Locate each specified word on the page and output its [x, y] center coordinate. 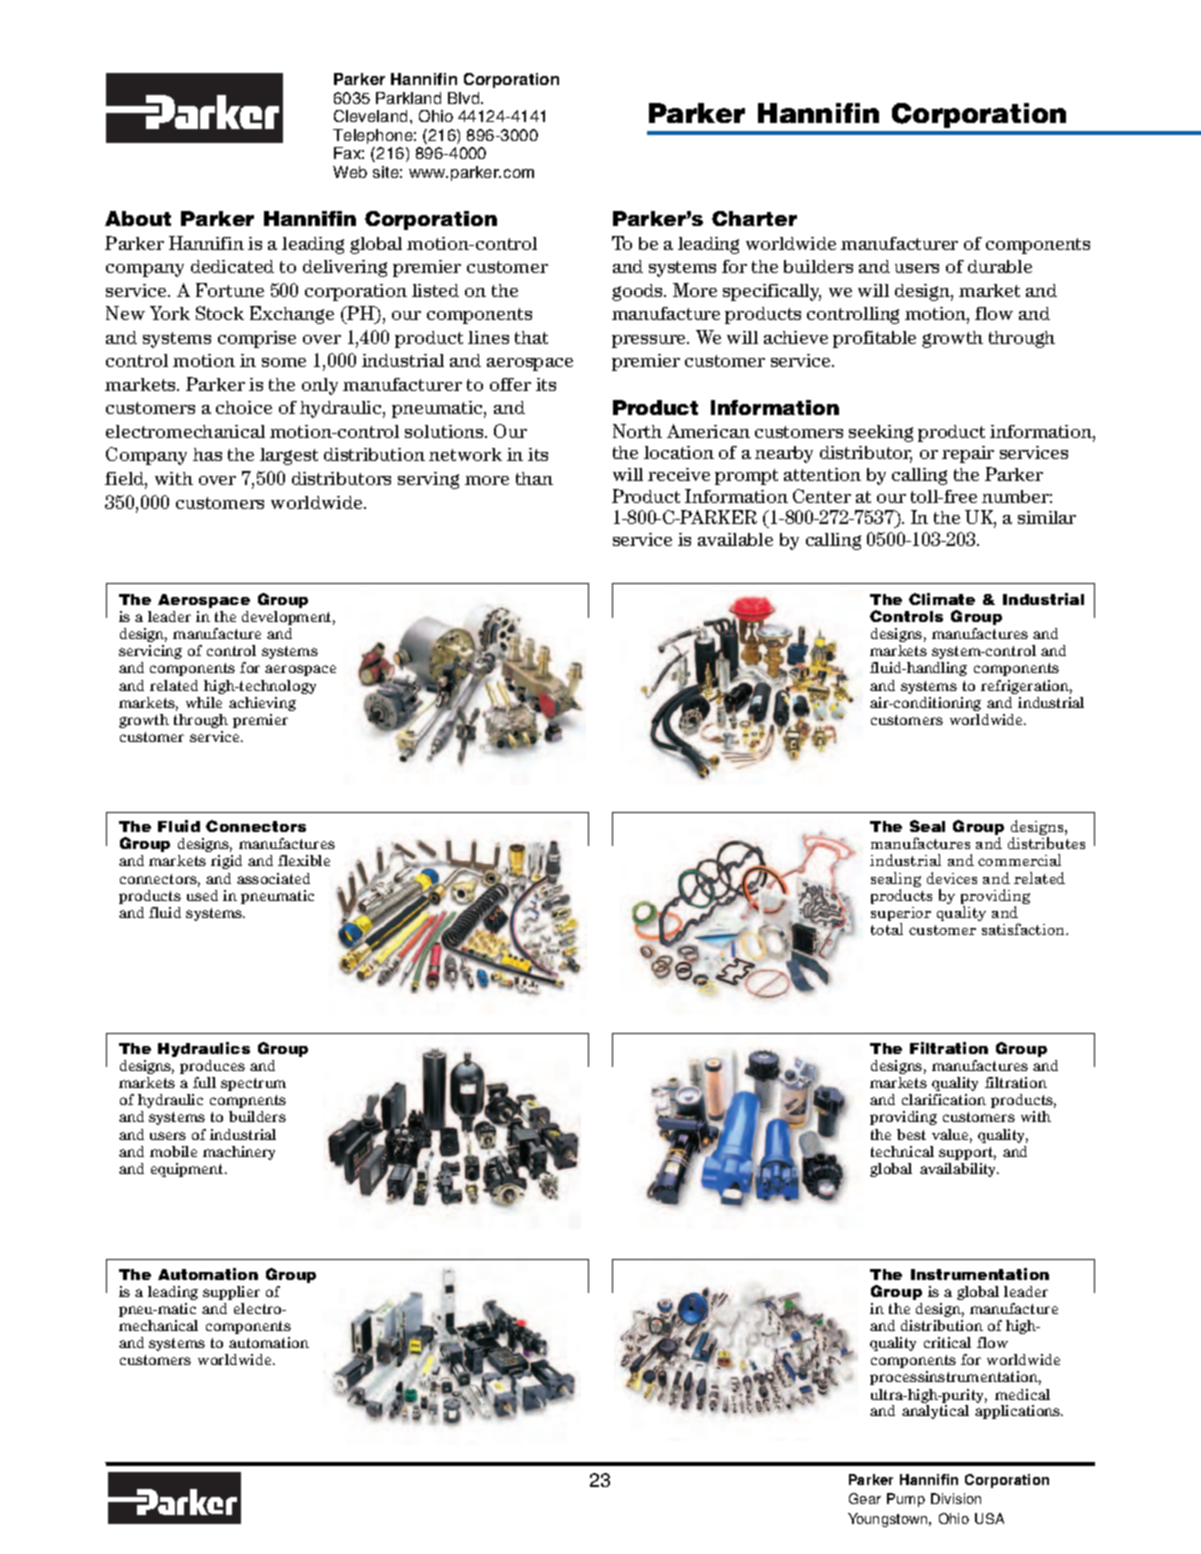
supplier [231, 1293]
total [887, 929]
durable [1000, 266]
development [288, 618]
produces [212, 1067]
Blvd [465, 98]
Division [956, 1498]
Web [350, 172]
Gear [865, 1498]
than [534, 478]
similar [1047, 517]
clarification [944, 1099]
